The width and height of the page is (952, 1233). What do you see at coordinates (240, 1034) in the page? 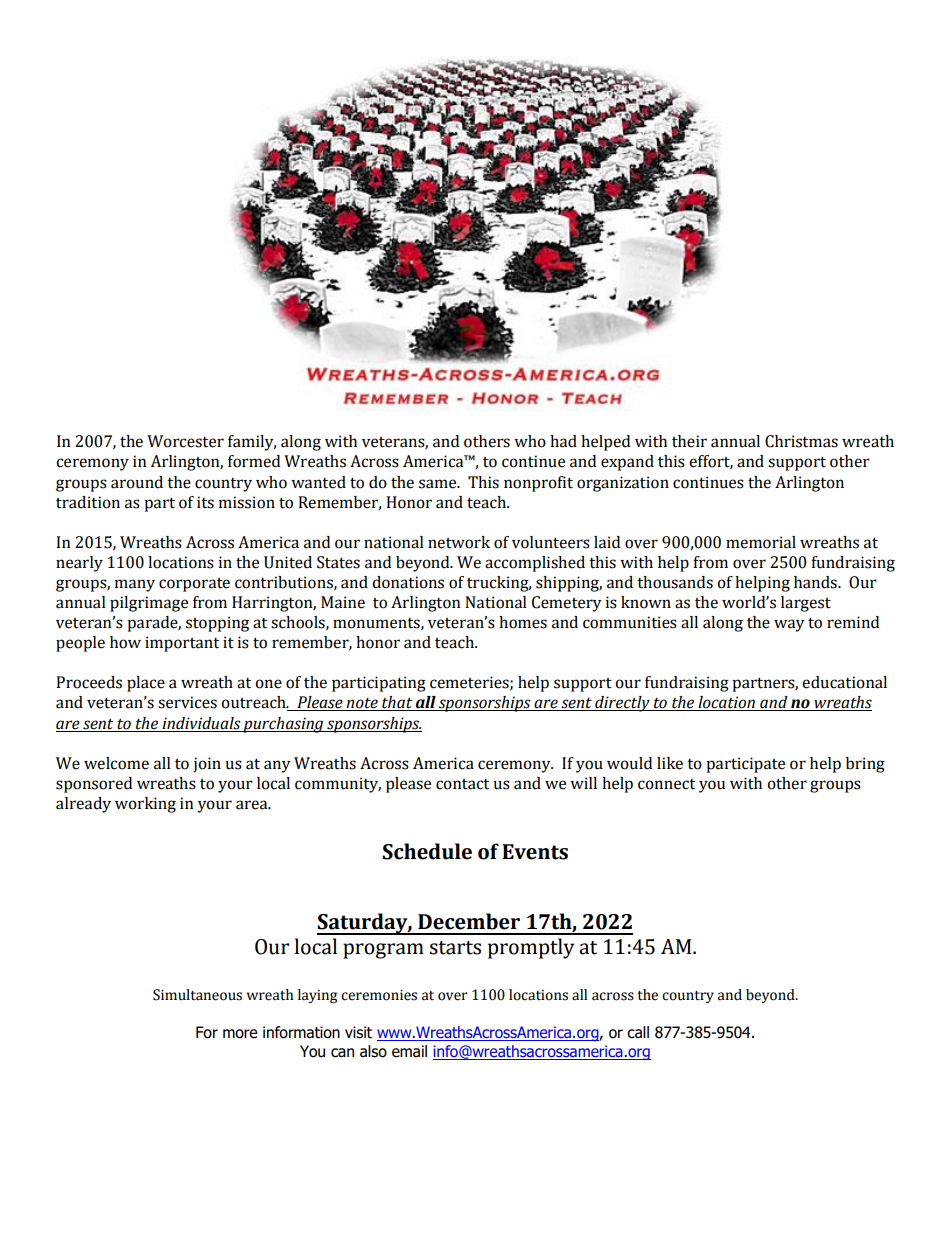
I see `more` at bounding box center [240, 1034].
